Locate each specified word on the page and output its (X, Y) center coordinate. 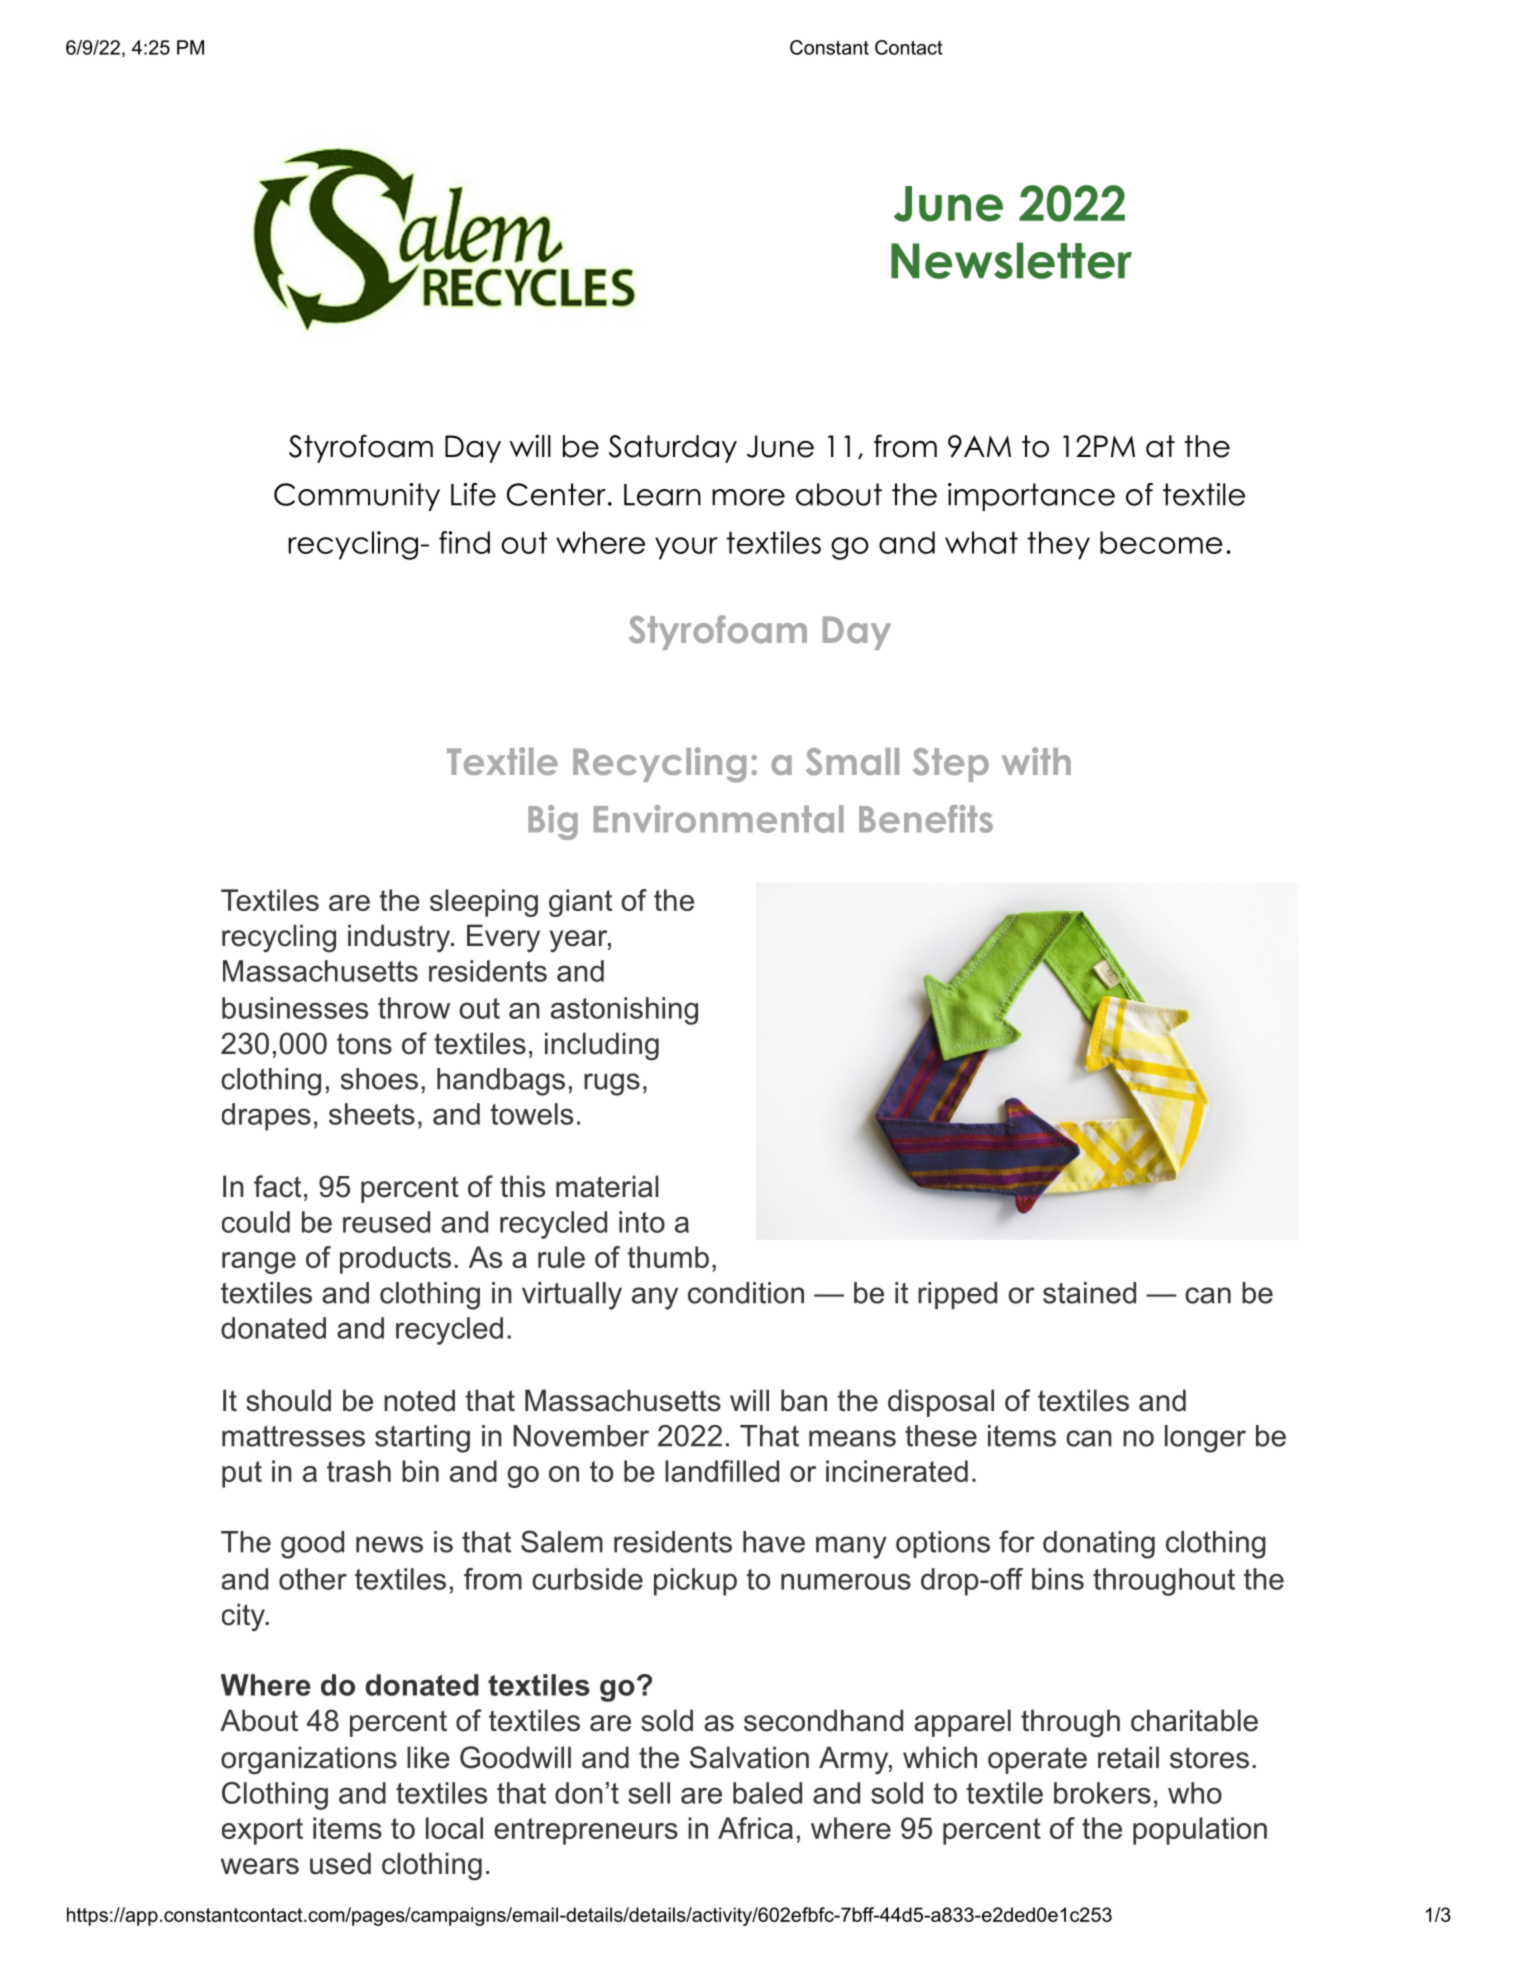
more (748, 497)
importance (1031, 497)
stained (1089, 1293)
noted (419, 1400)
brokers (1102, 1793)
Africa (755, 1828)
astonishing (624, 1011)
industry (400, 938)
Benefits (926, 819)
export (262, 1831)
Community (357, 497)
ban (804, 1400)
